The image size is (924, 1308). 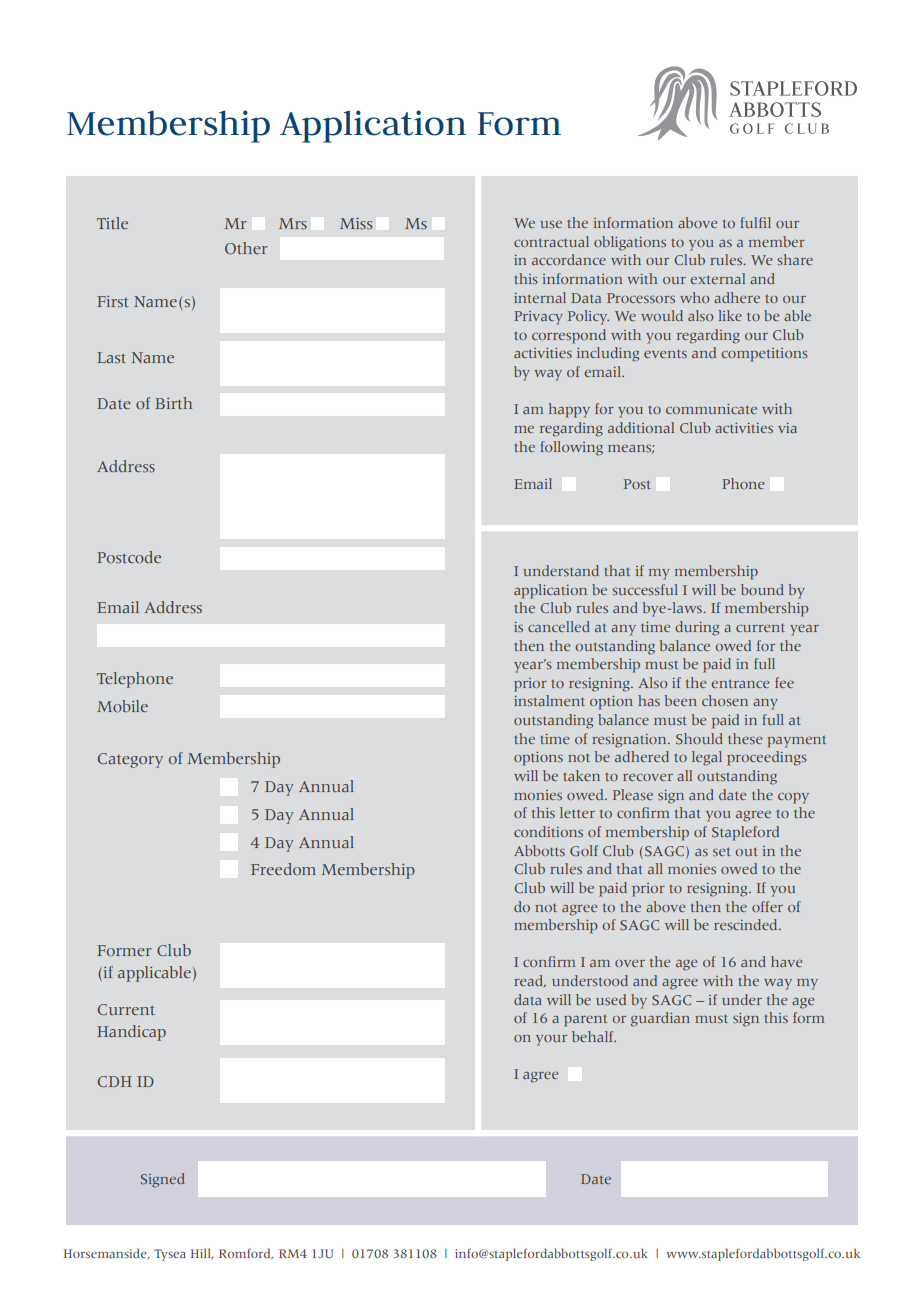 What do you see at coordinates (131, 1033) in the document?
I see `Handicap` at bounding box center [131, 1033].
